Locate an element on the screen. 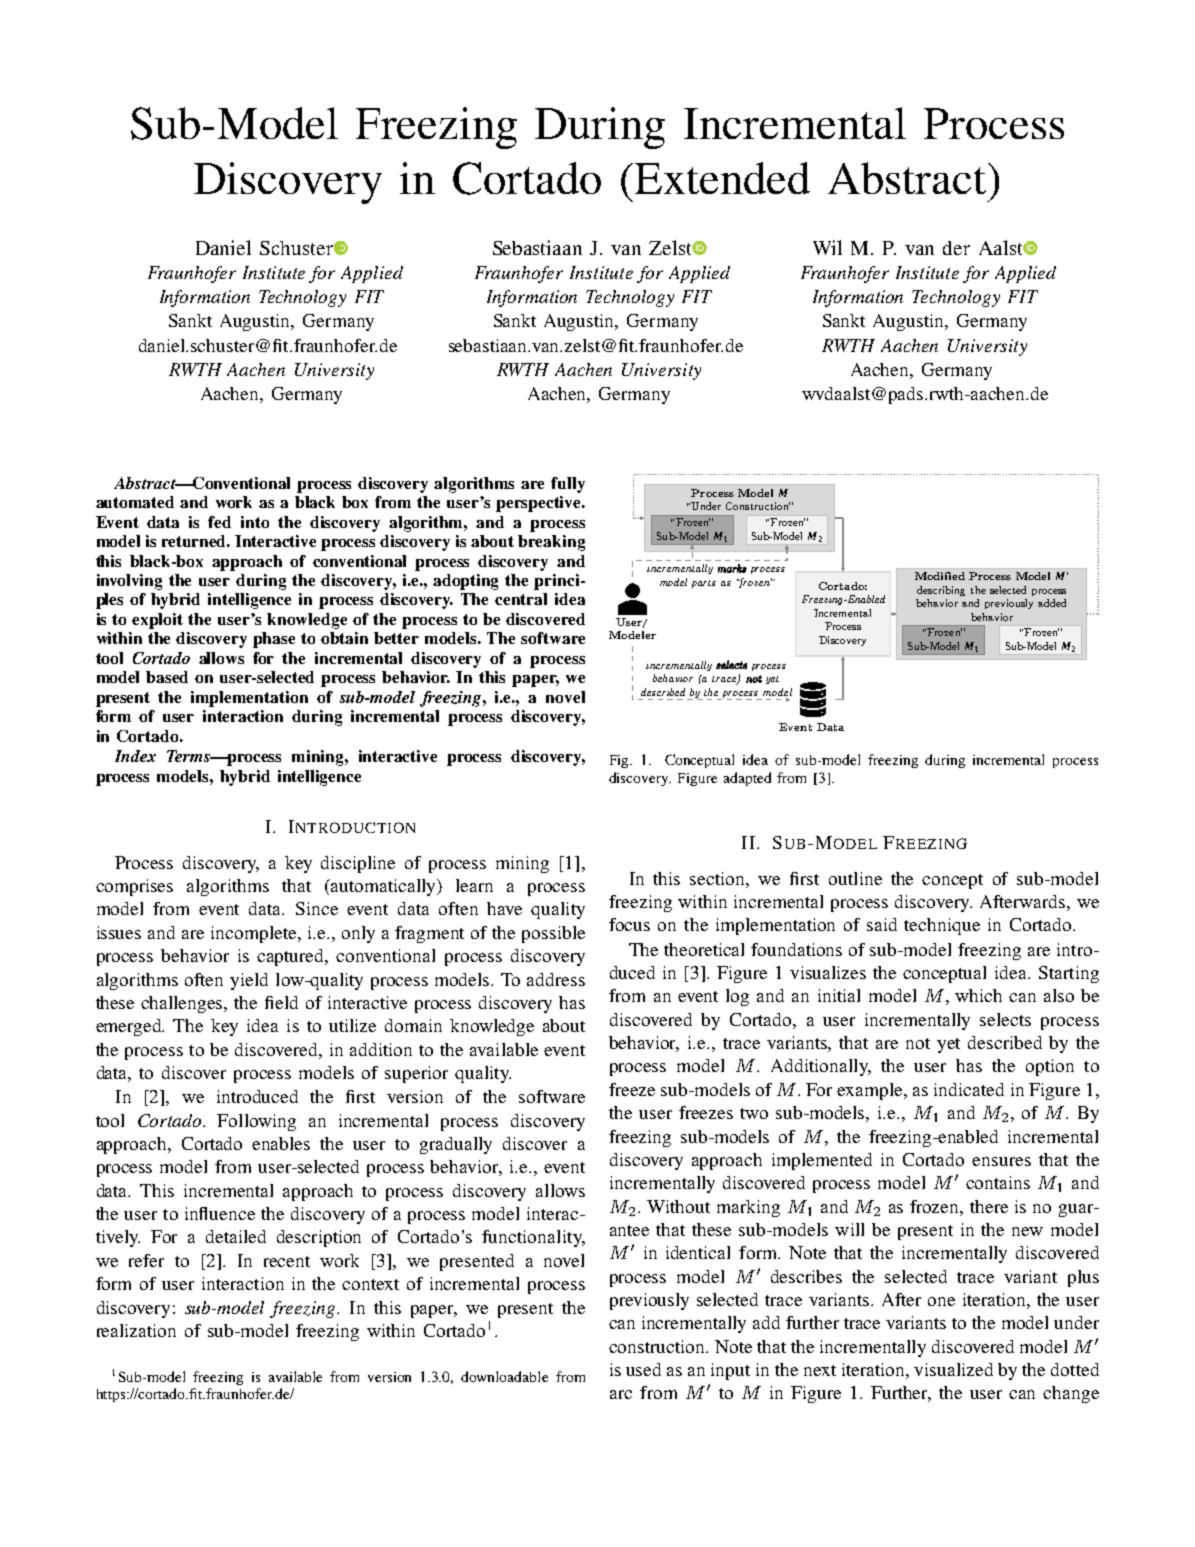 This screenshot has width=1195, height=1547. address is located at coordinates (556, 979).
